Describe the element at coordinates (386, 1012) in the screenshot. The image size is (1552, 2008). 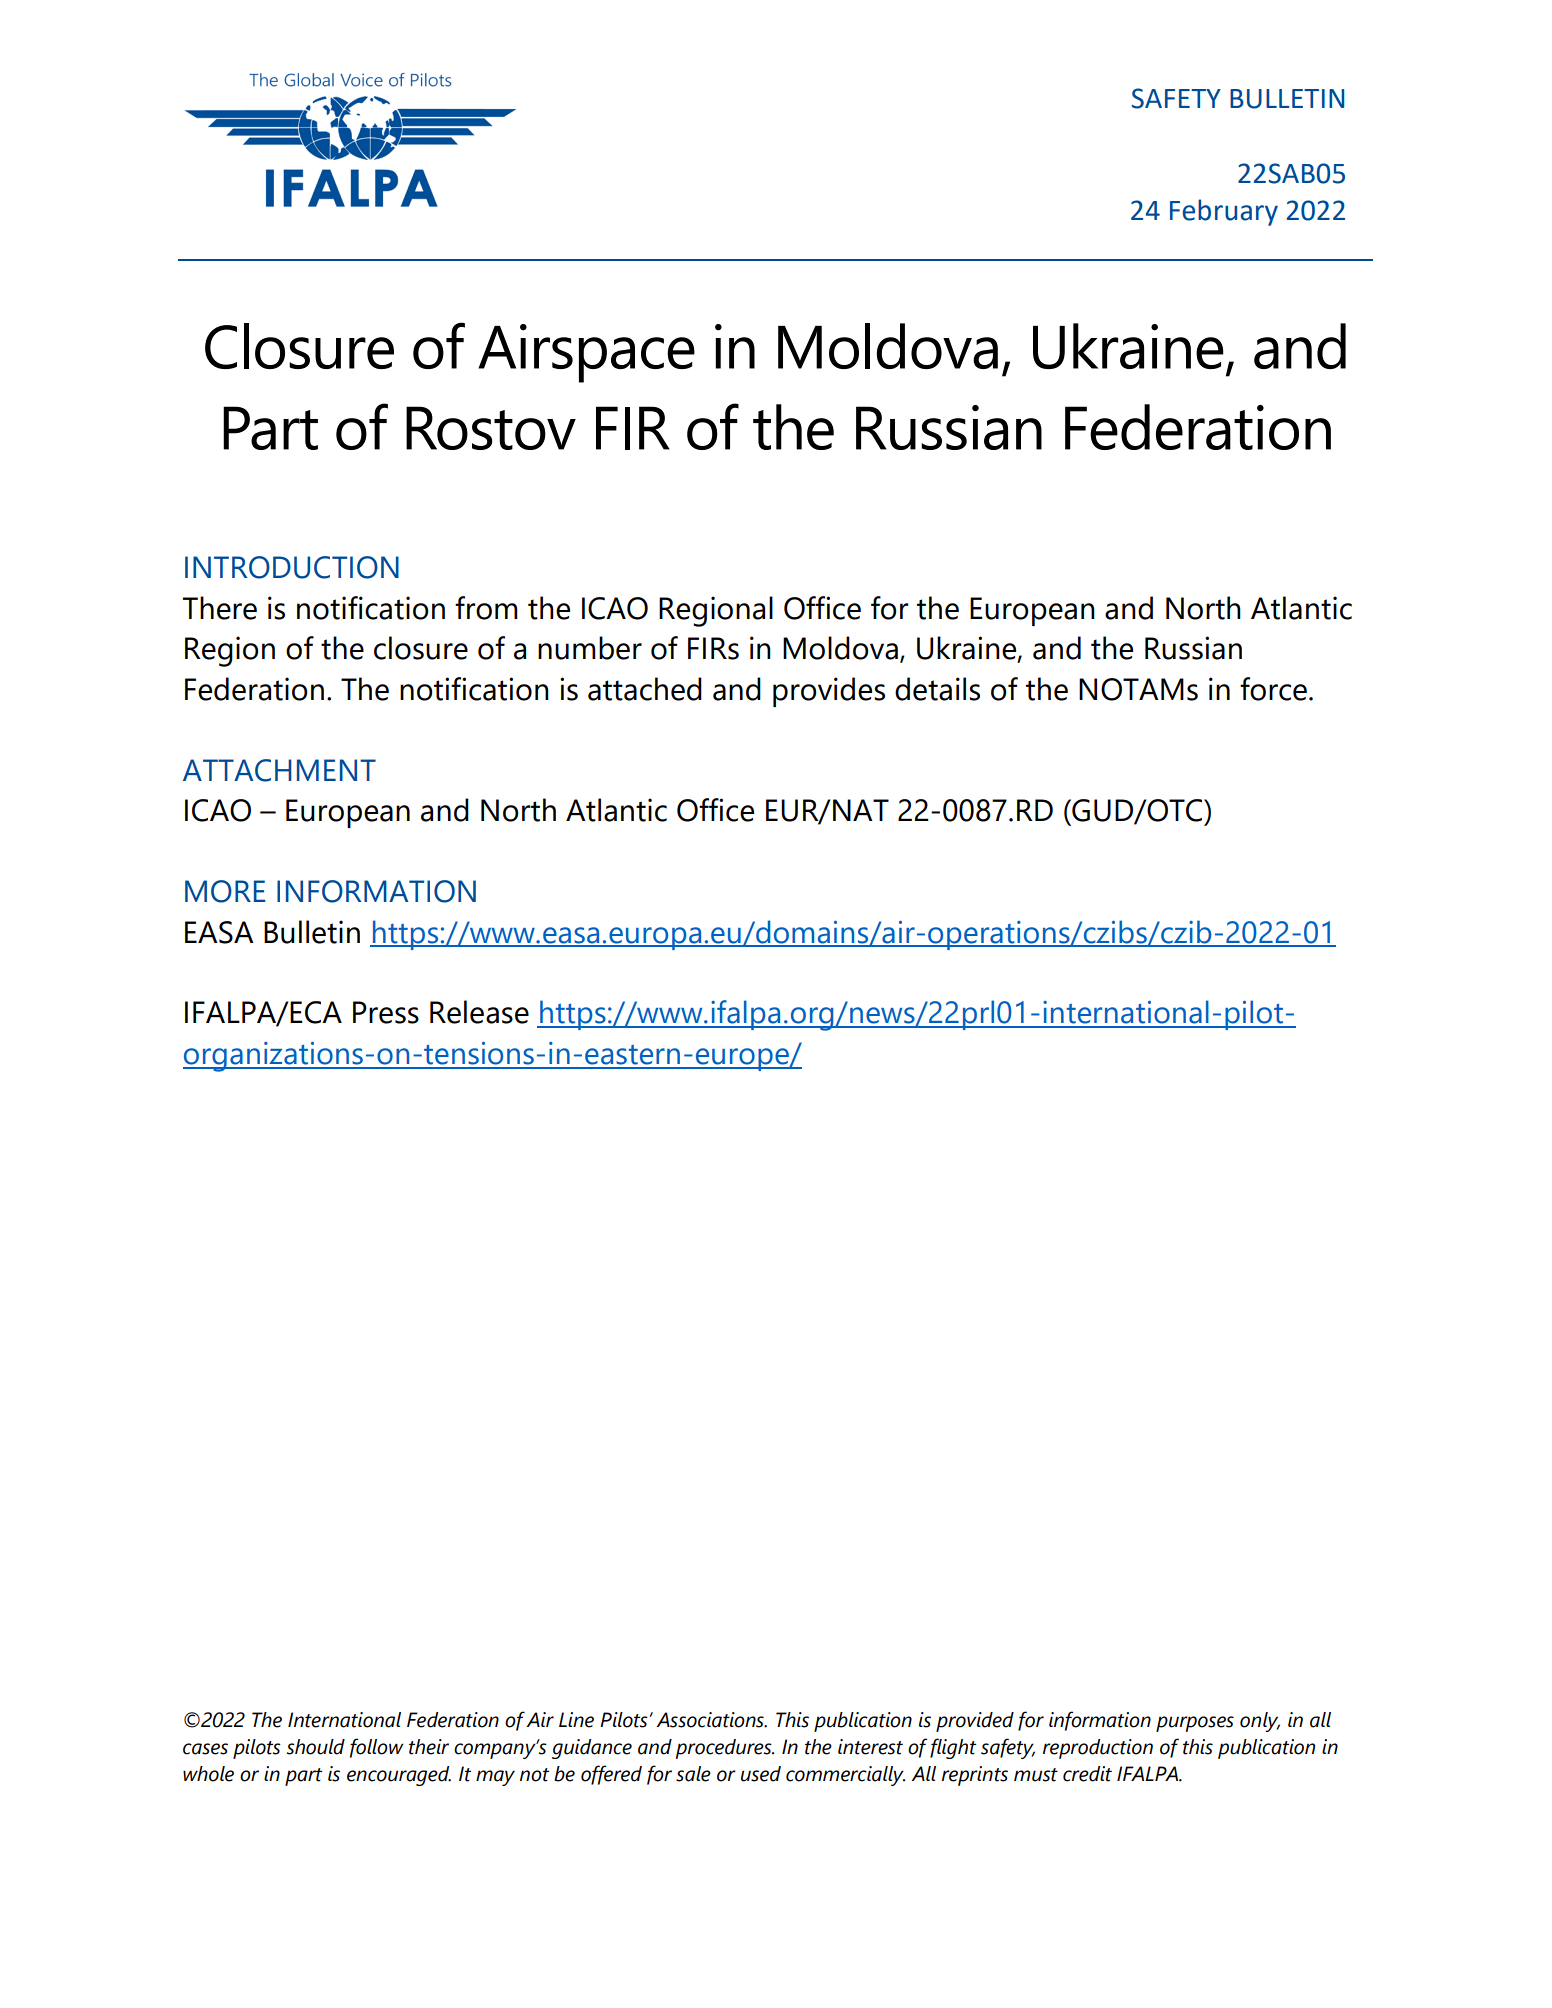
I see `Press` at that location.
